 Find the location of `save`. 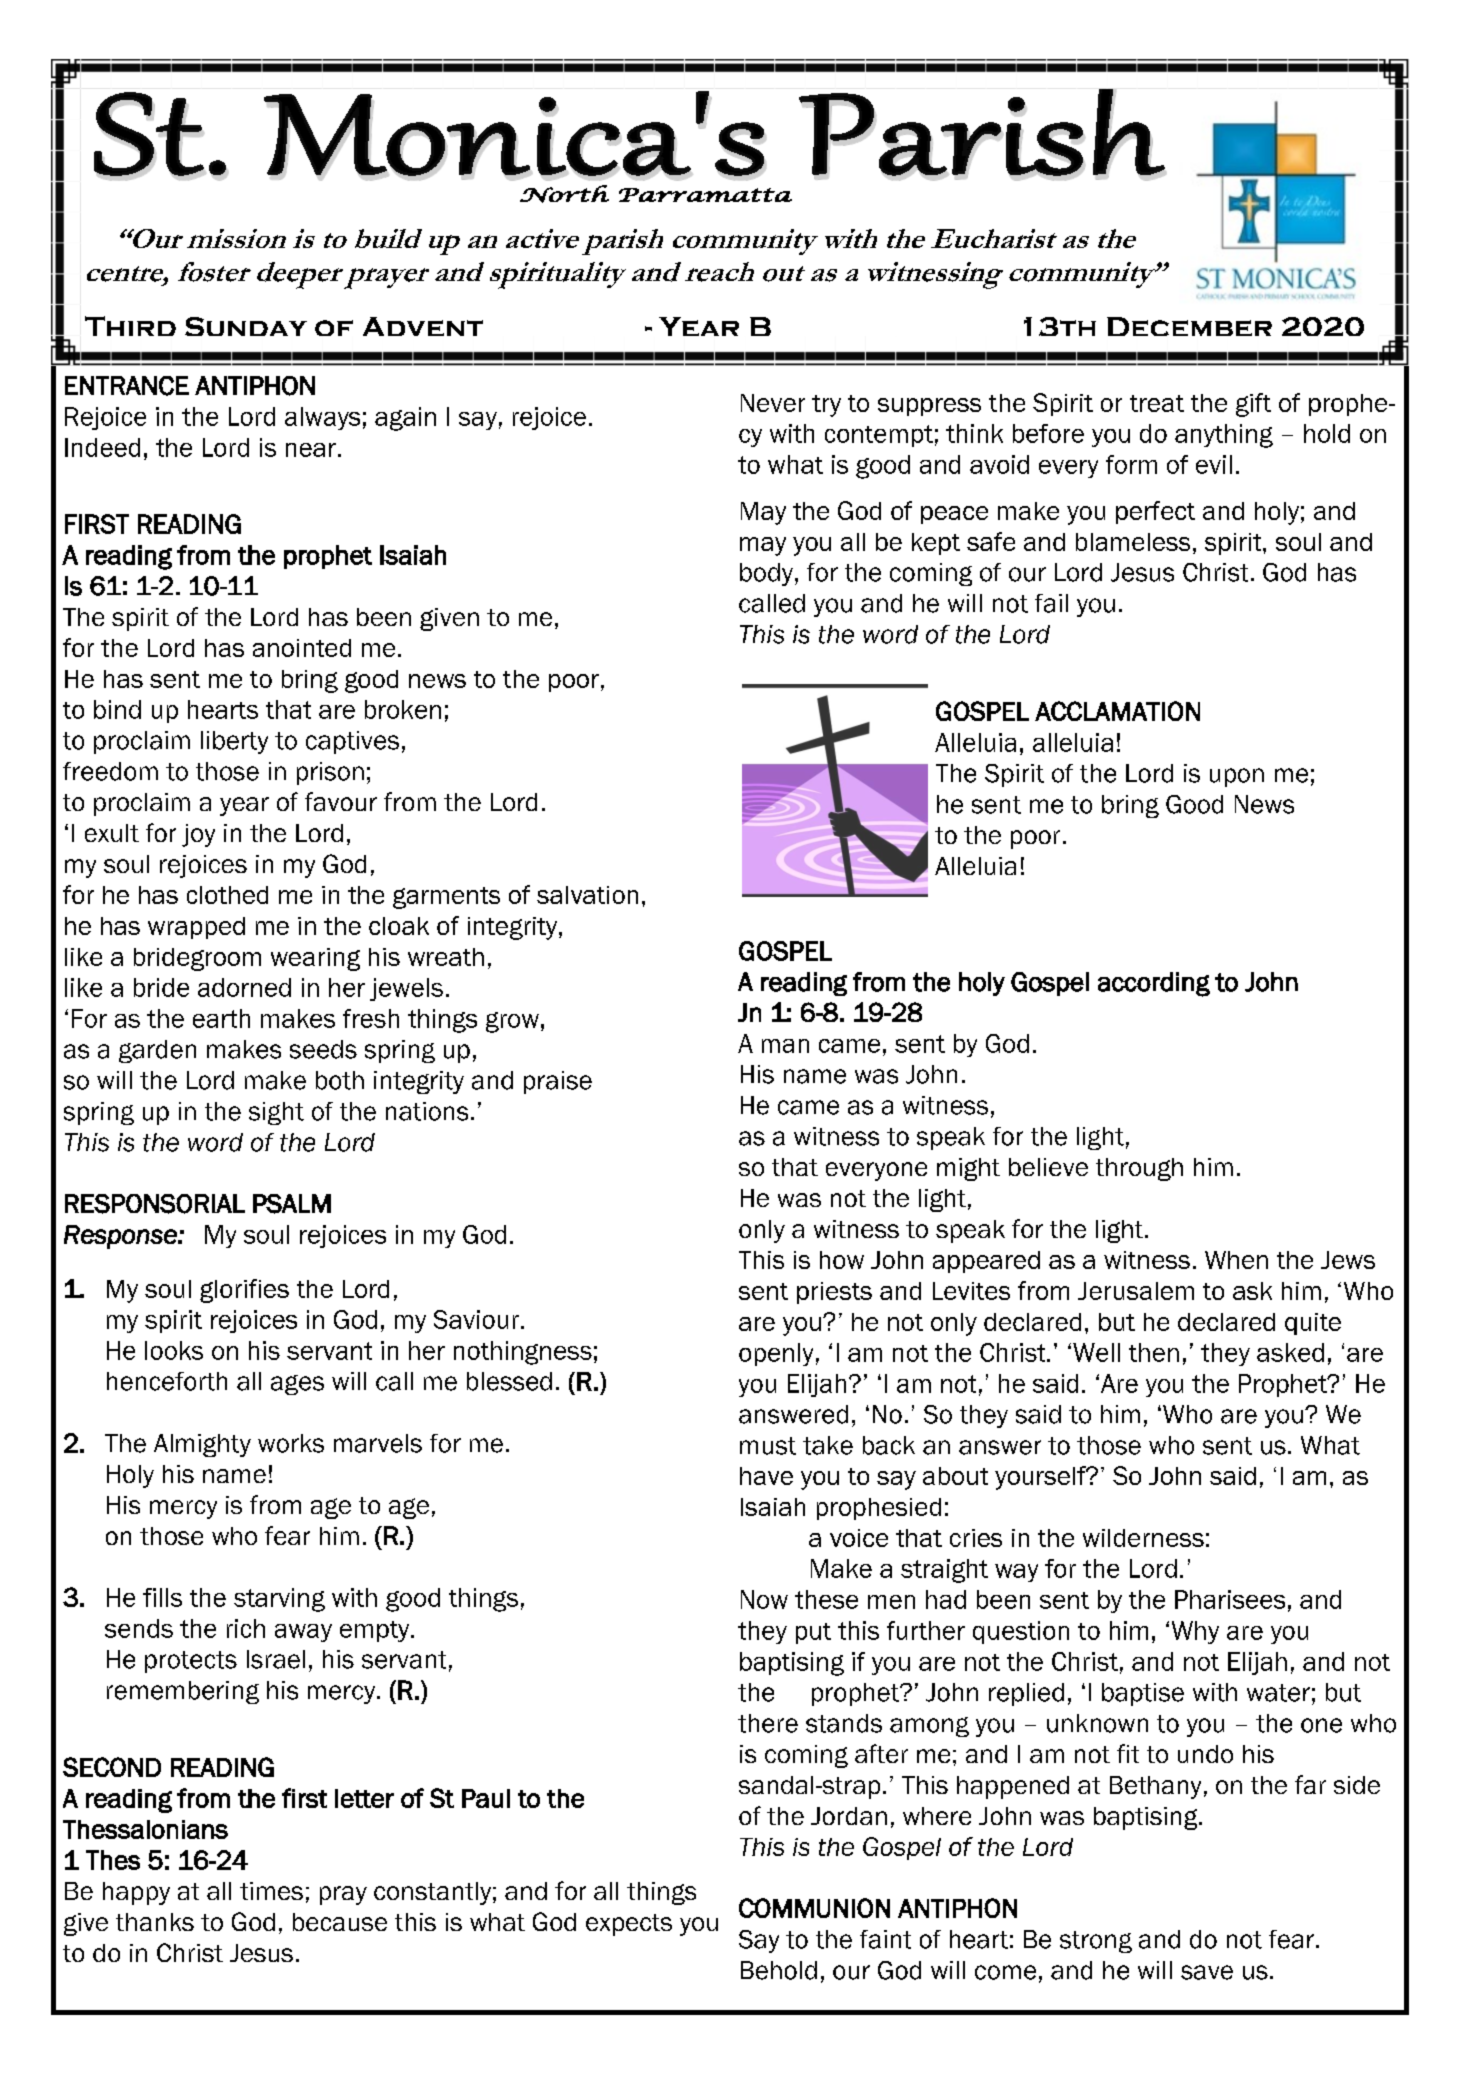

save is located at coordinates (1207, 1972).
